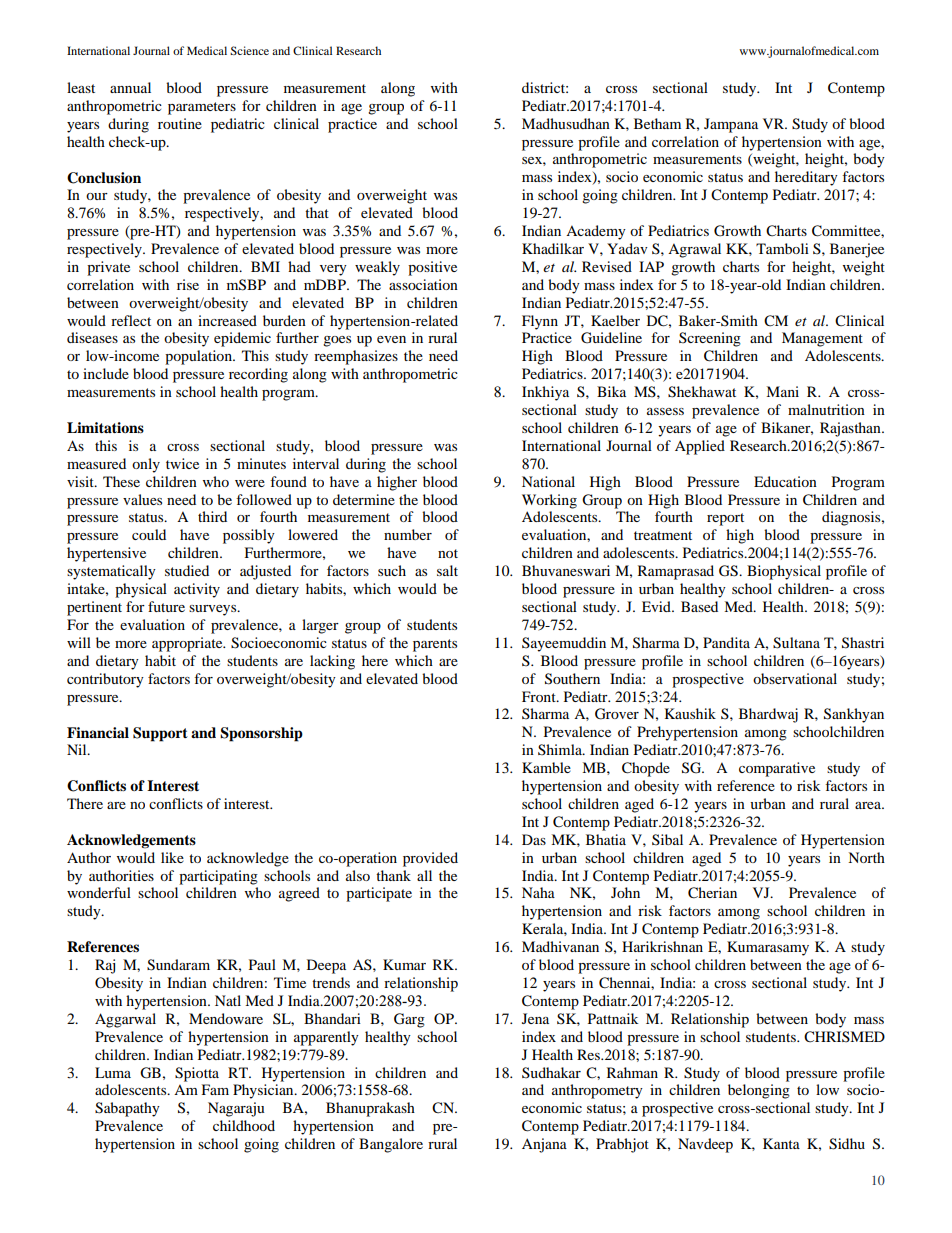 The width and height of the screenshot is (952, 1233). Describe the element at coordinates (391, 1145) in the screenshot. I see `Bangalore` at that location.
